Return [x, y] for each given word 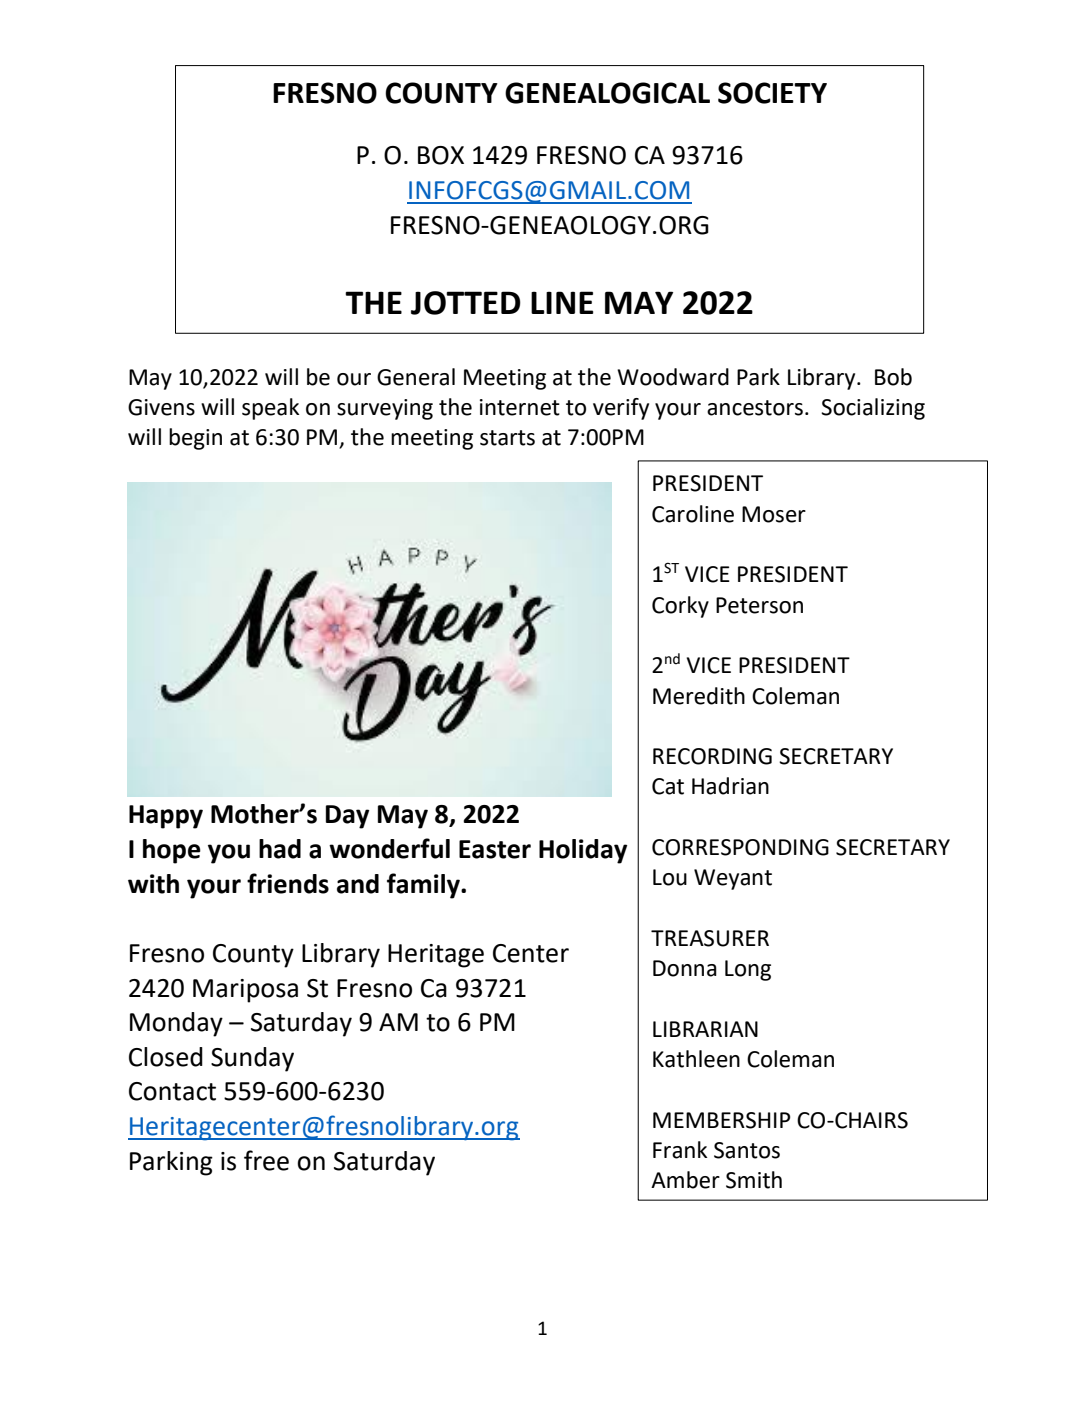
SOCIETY [772, 93]
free [266, 1160]
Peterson [759, 605]
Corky [680, 607]
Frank [680, 1150]
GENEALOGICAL [607, 93]
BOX [441, 155]
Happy [166, 817]
